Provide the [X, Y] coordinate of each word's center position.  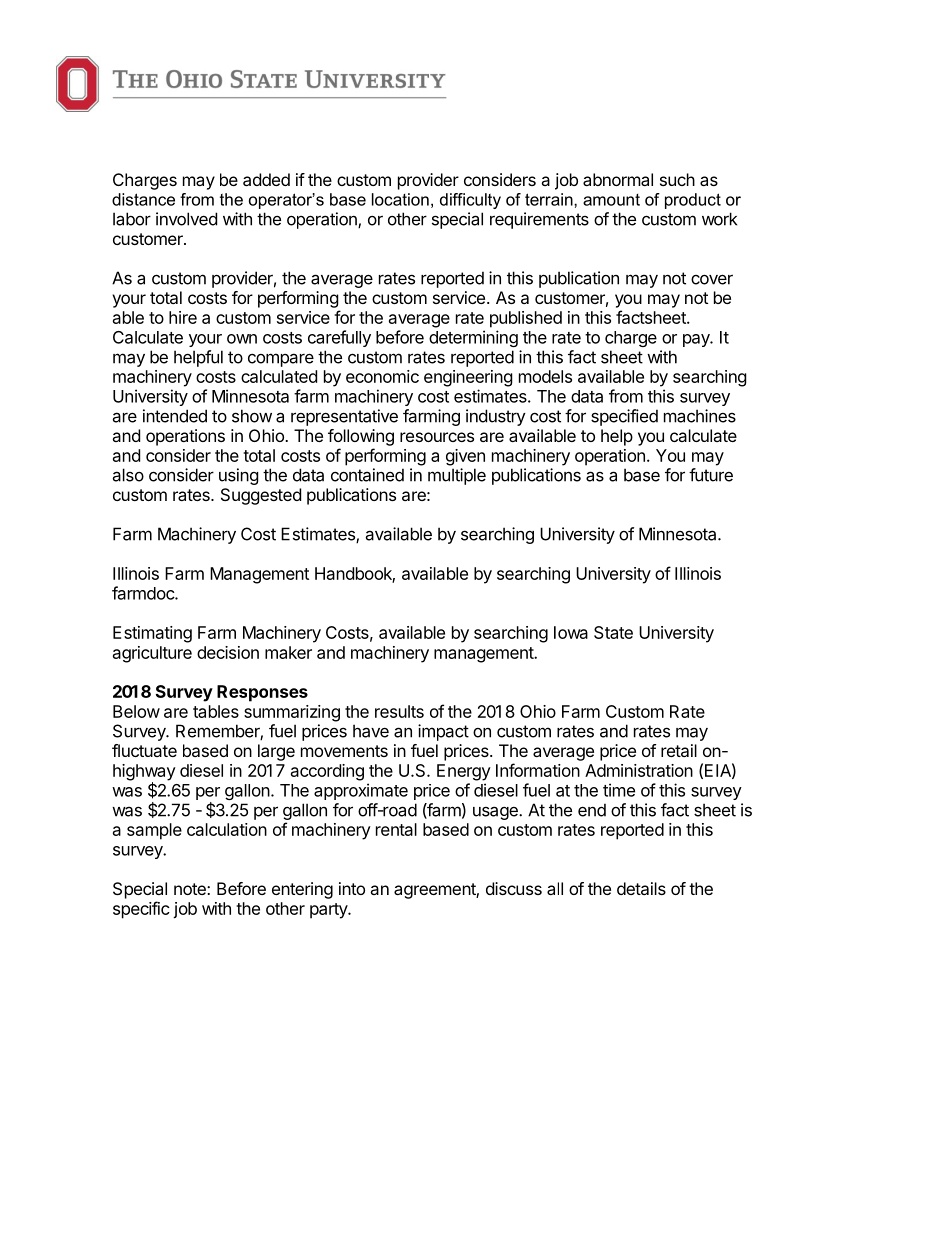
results [399, 711]
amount [611, 200]
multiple [457, 476]
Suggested [261, 496]
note [191, 889]
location [400, 199]
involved [186, 219]
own [242, 339]
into [352, 888]
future [711, 475]
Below [136, 711]
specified [624, 417]
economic [382, 376]
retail [679, 750]
